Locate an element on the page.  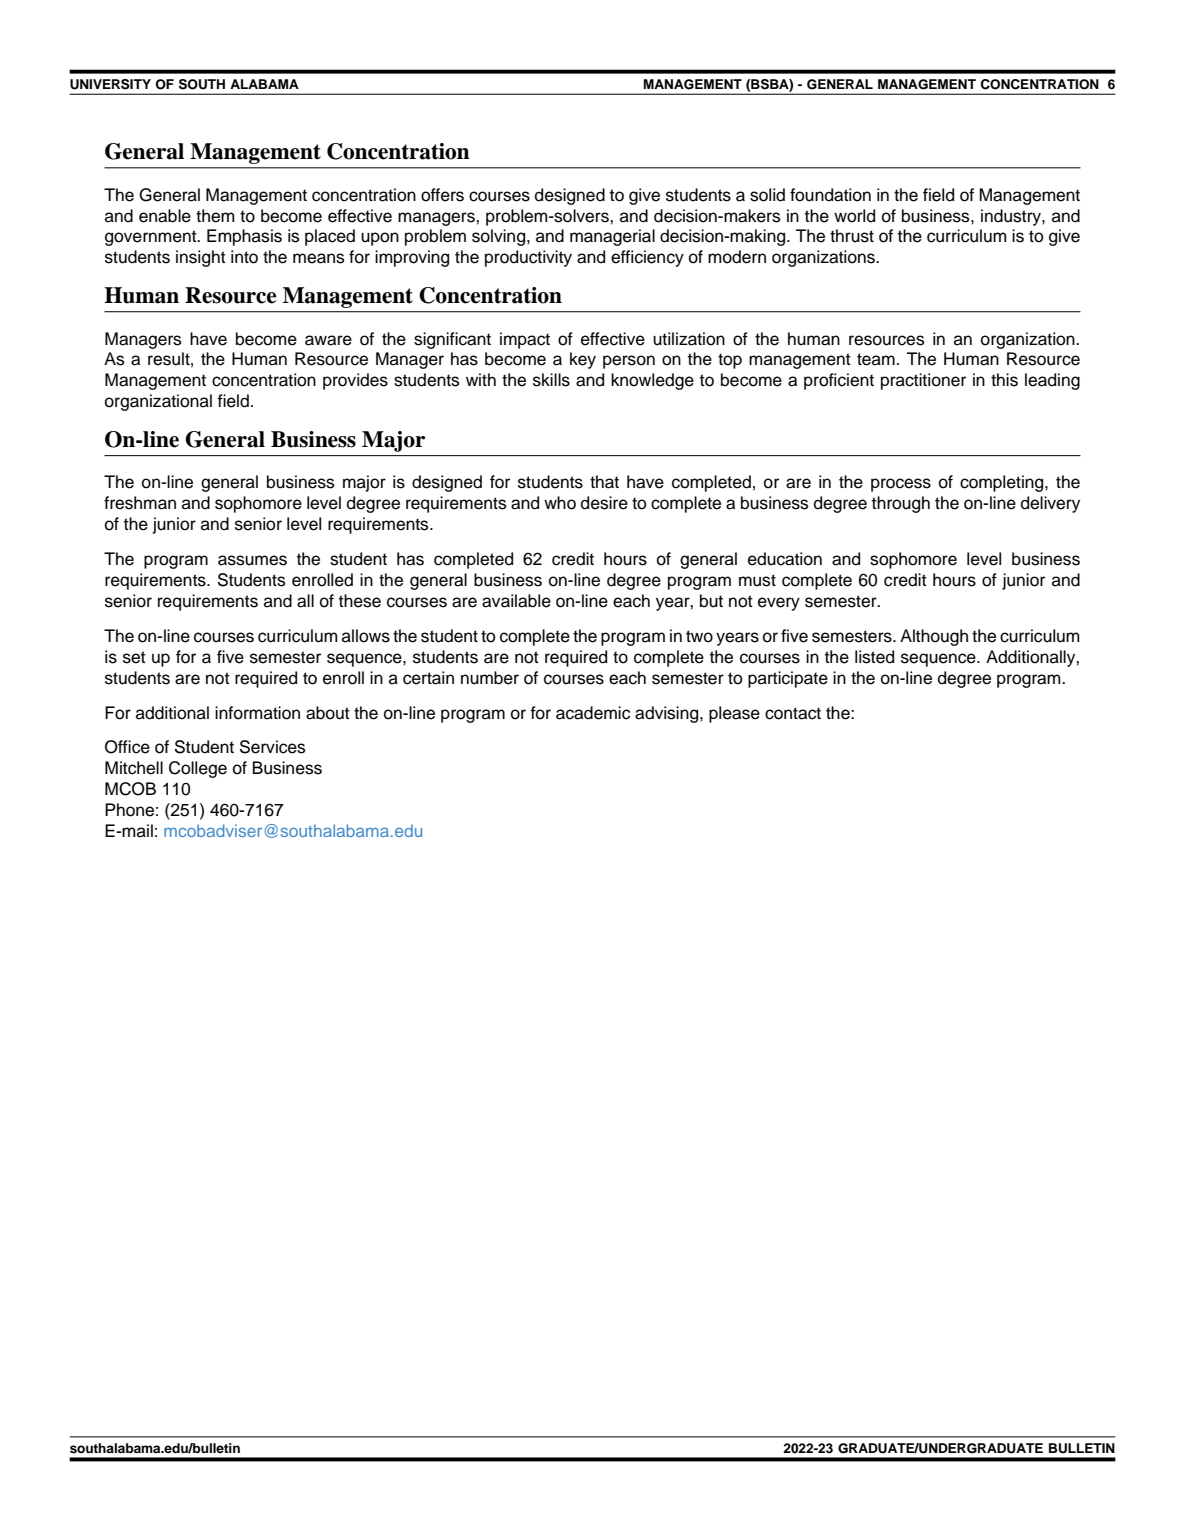
Services is located at coordinates (272, 747).
